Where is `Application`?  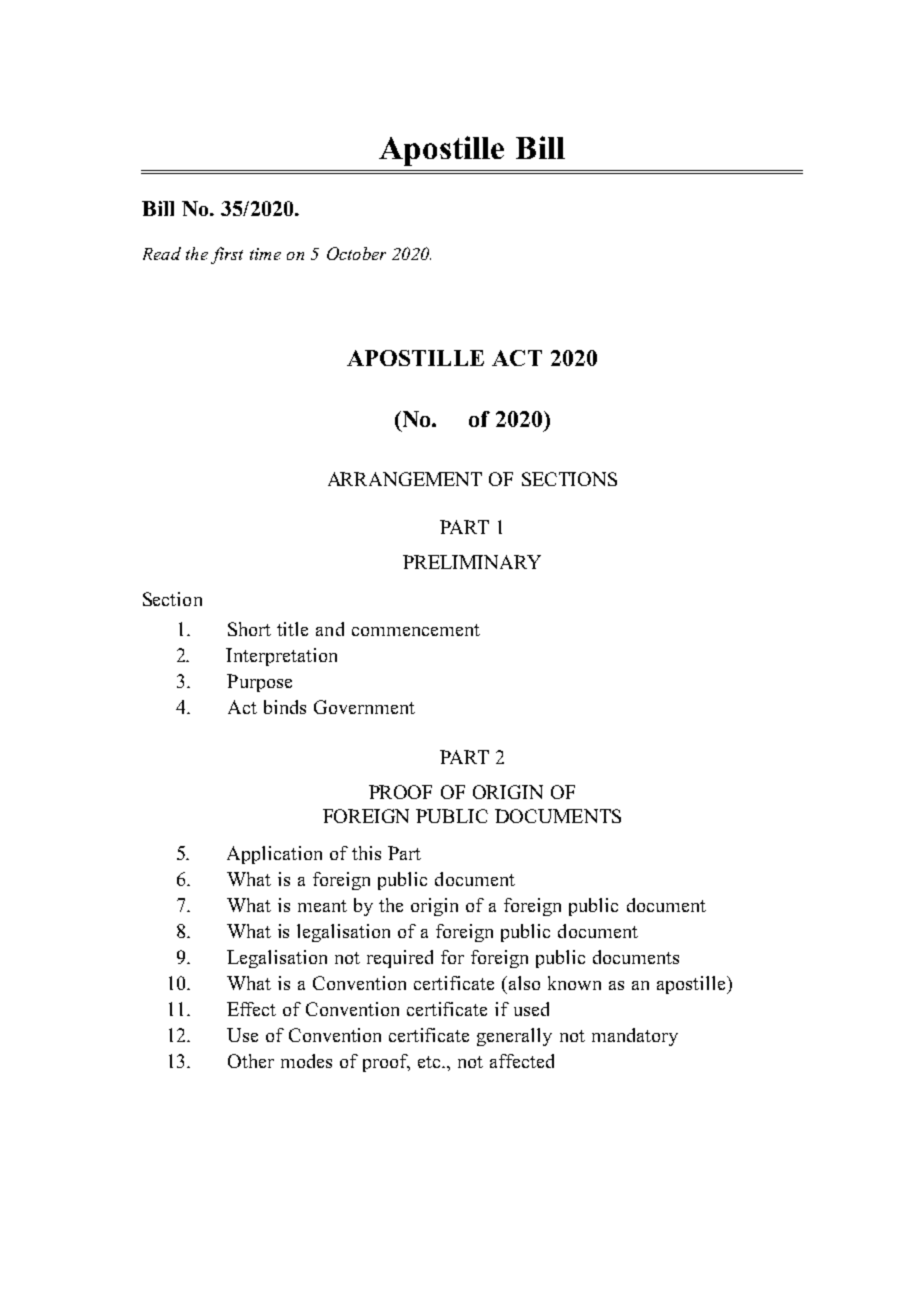 Application is located at coordinates (274, 855).
